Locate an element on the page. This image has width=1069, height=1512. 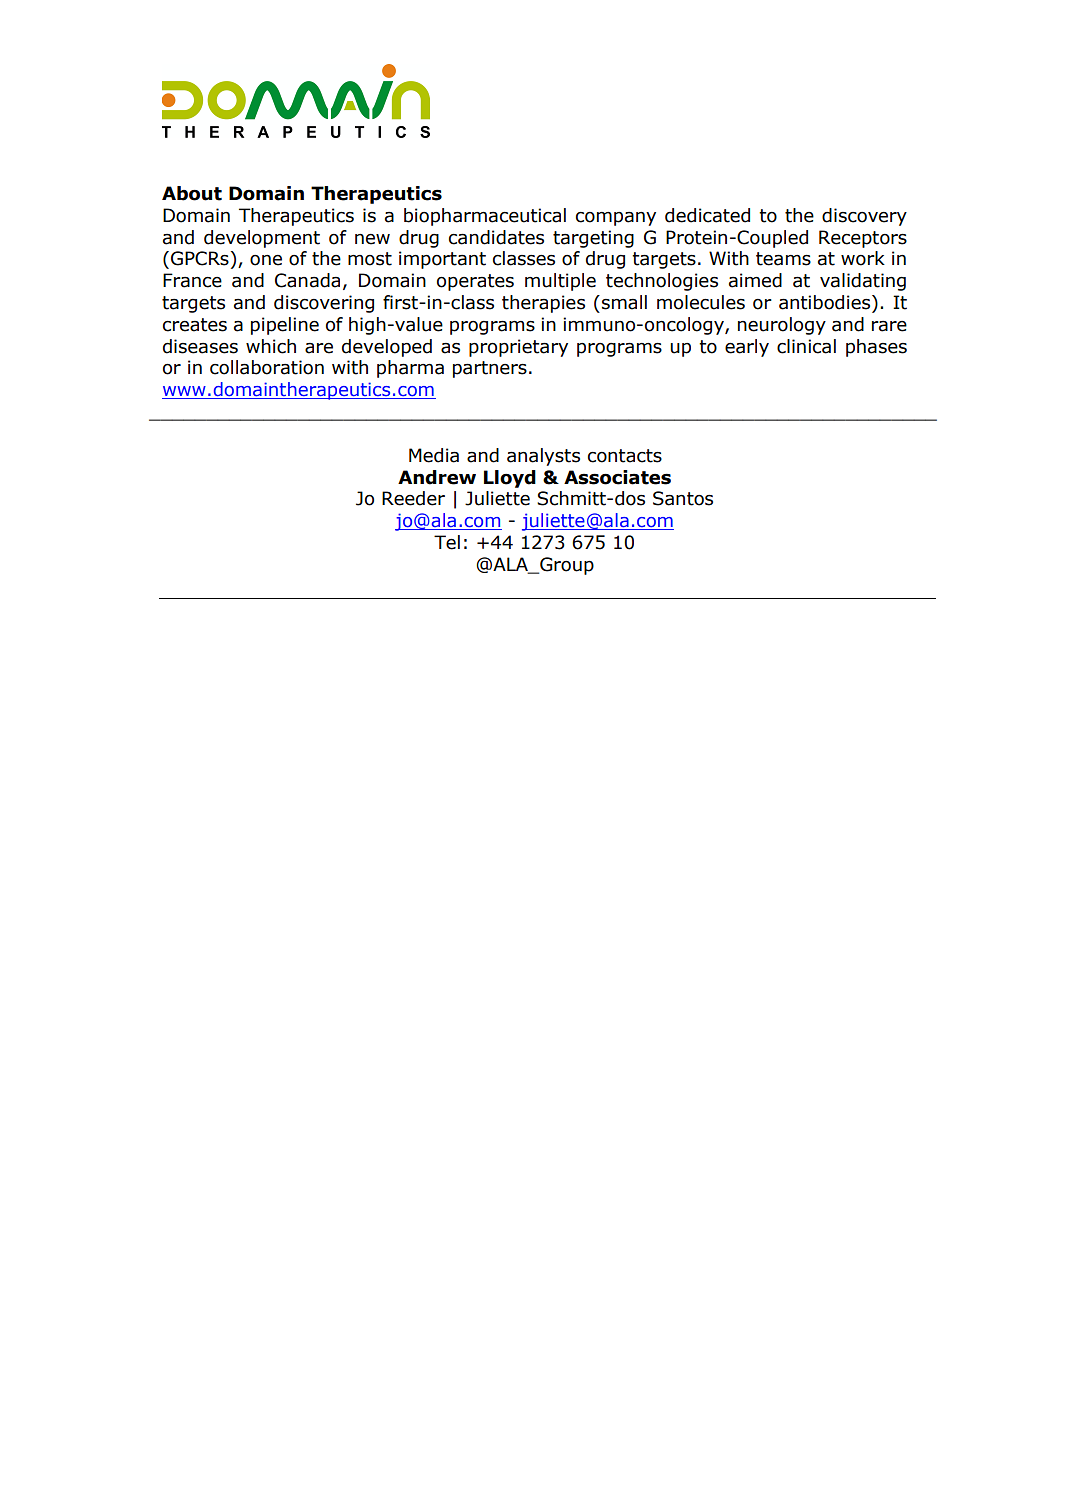
Associates is located at coordinates (617, 477).
